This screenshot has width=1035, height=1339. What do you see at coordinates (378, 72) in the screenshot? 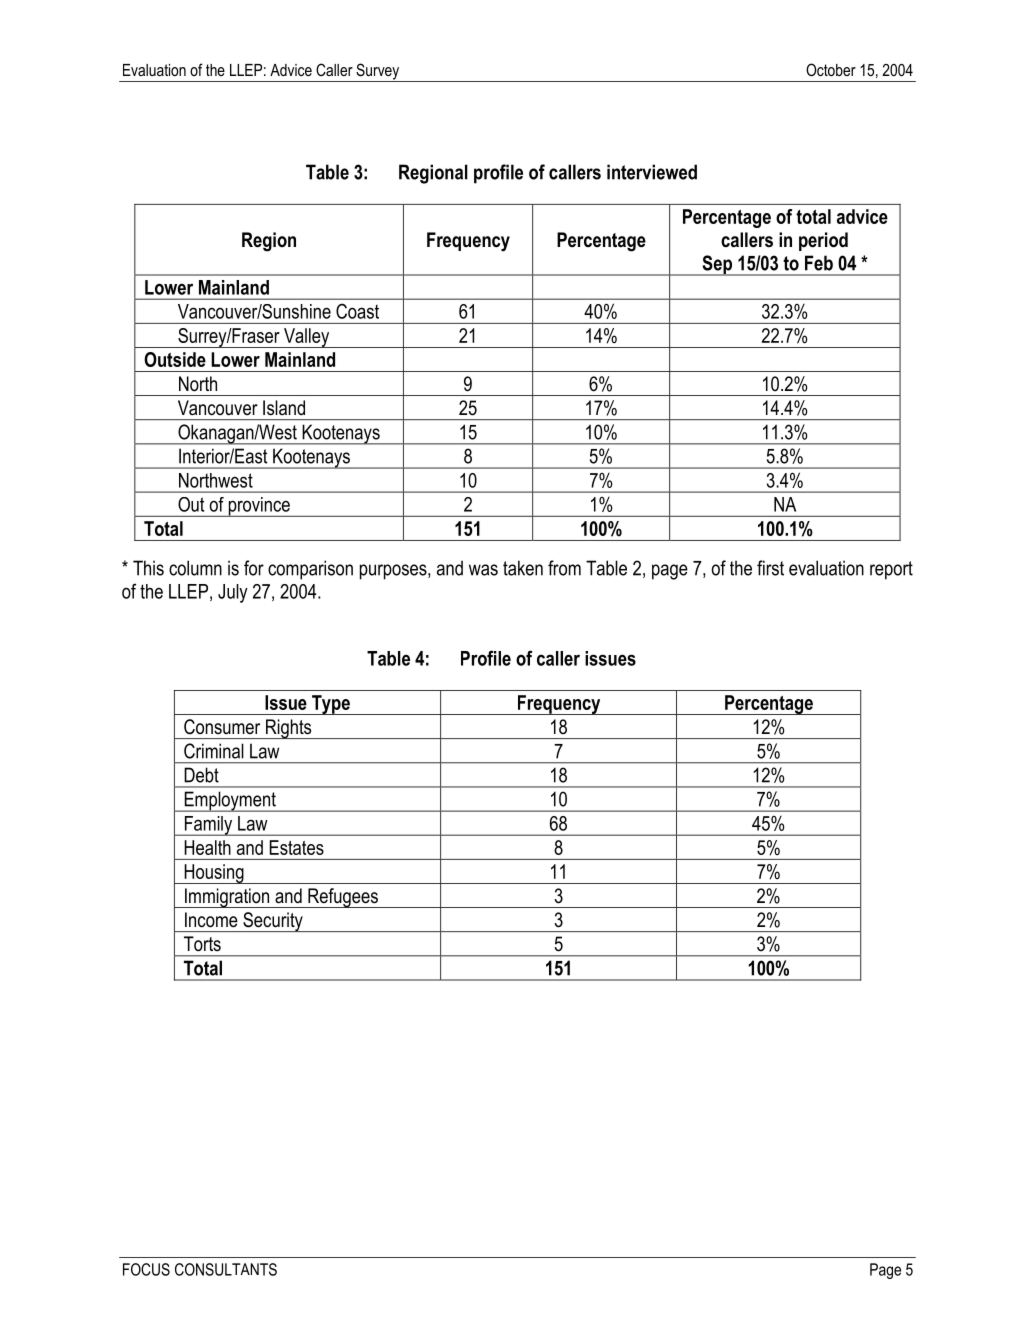
I see `Survey` at bounding box center [378, 72].
